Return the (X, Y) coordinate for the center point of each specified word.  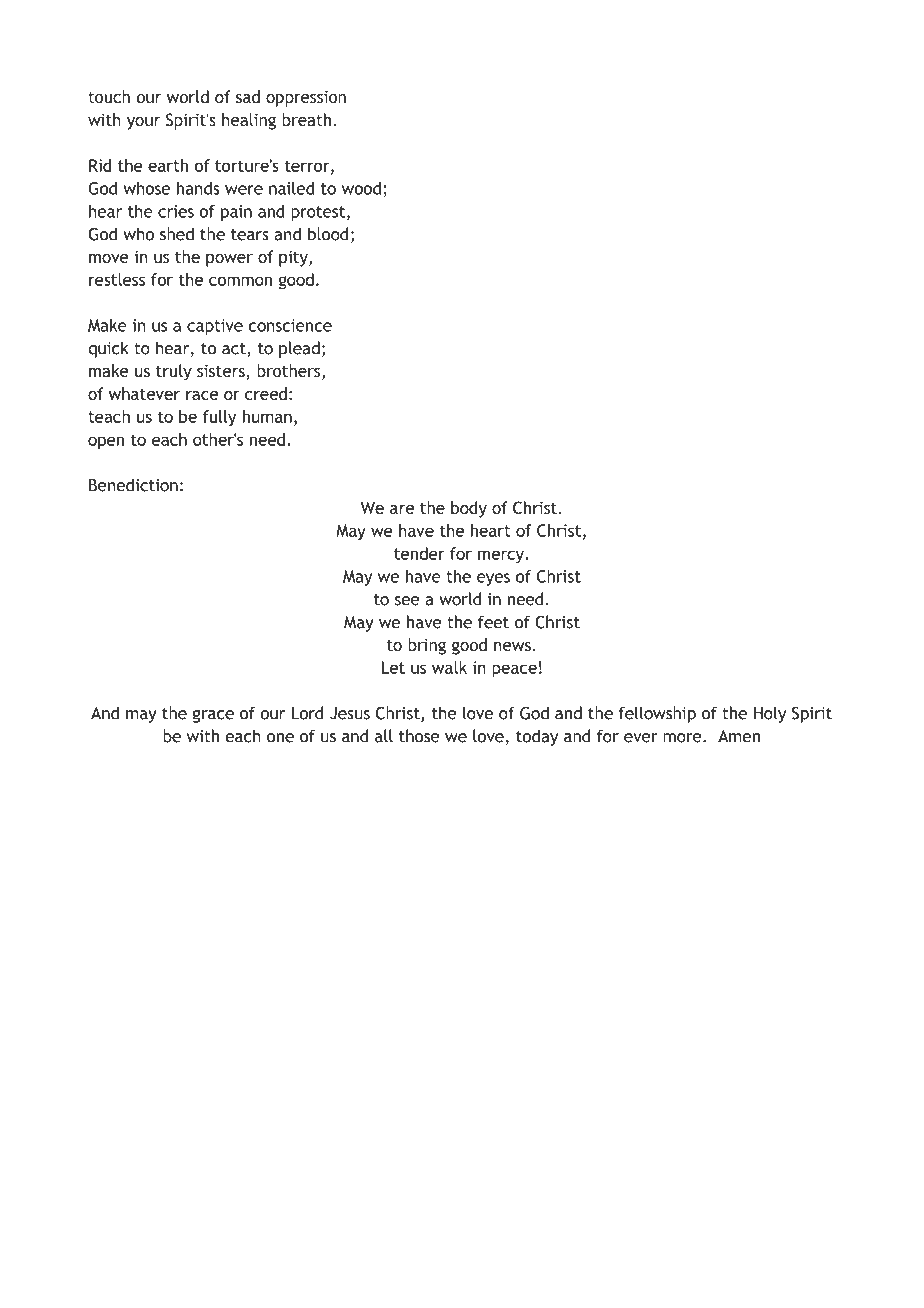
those (419, 736)
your (143, 123)
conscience (290, 325)
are (402, 509)
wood (361, 188)
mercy (502, 556)
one (280, 738)
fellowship (657, 714)
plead (299, 349)
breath (306, 119)
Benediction (133, 485)
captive (215, 327)
